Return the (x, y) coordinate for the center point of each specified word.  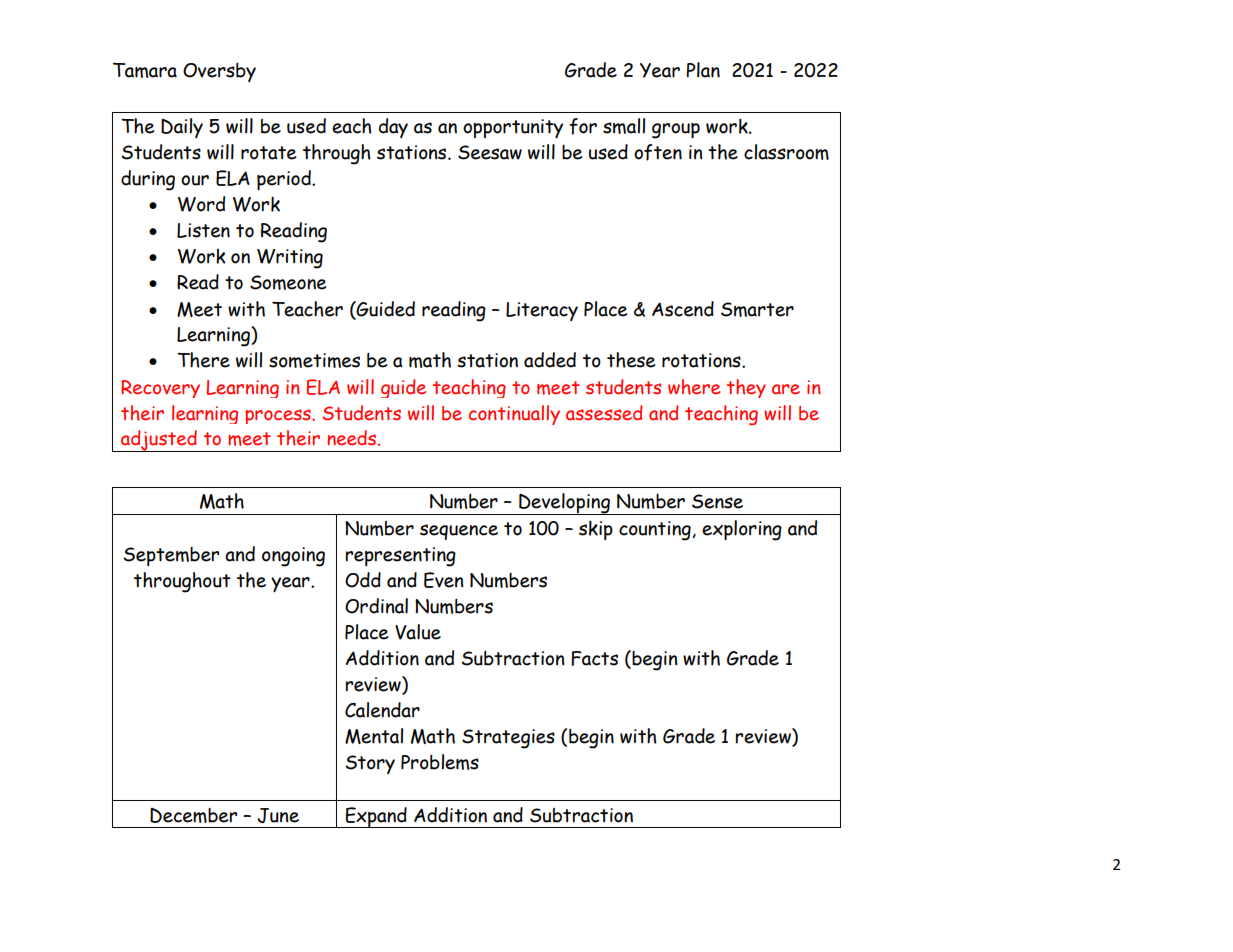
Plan (703, 70)
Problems (440, 762)
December (193, 815)
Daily (182, 128)
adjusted (159, 441)
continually (514, 415)
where (694, 387)
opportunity (513, 128)
